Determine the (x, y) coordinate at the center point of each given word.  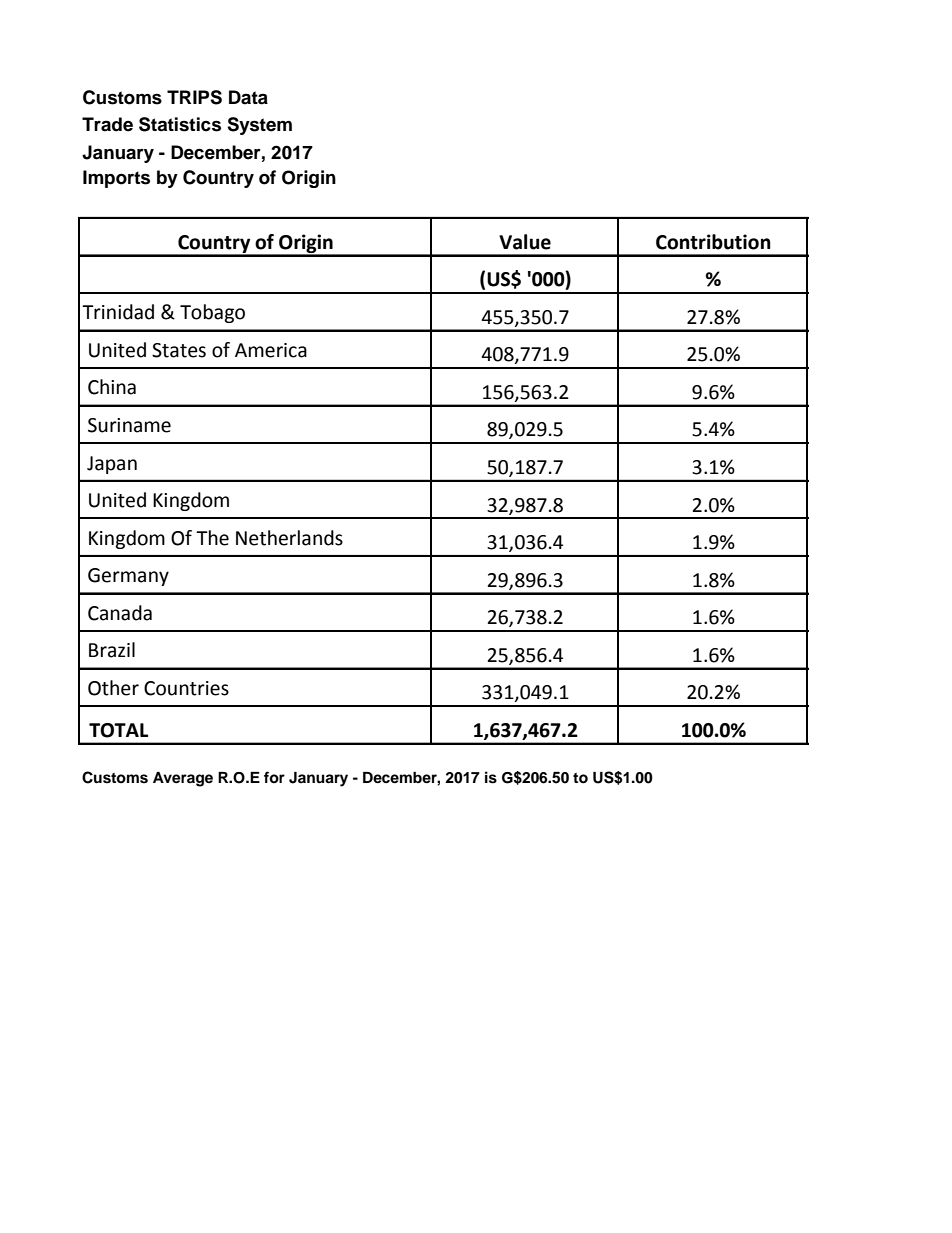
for (274, 777)
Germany (128, 577)
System (259, 126)
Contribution (713, 242)
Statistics (180, 124)
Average (183, 779)
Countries (186, 688)
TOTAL (118, 730)
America (271, 350)
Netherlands (289, 538)
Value (525, 242)
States (179, 350)
